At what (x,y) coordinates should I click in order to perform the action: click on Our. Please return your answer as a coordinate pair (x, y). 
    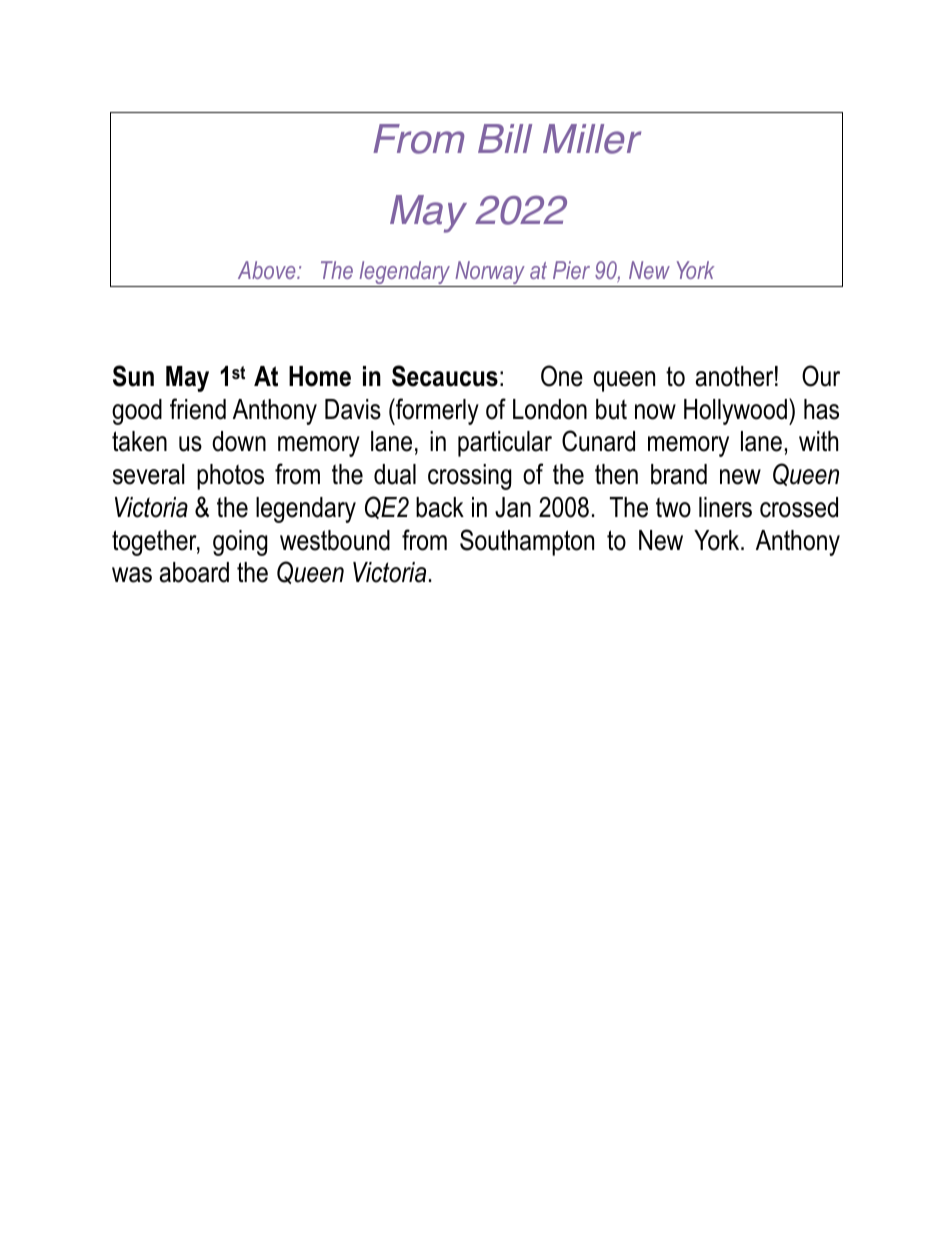
    Looking at the image, I should click on (821, 376).
